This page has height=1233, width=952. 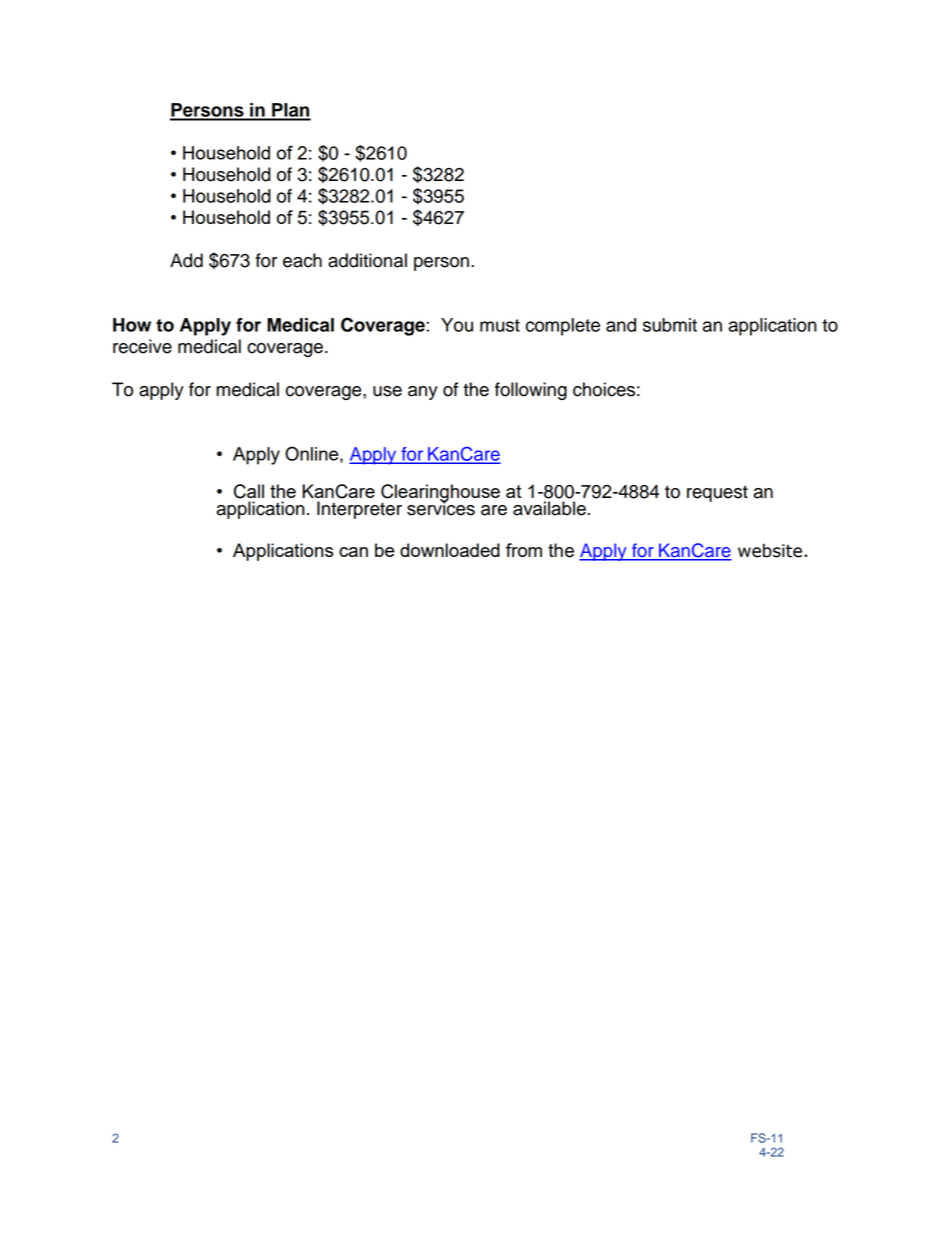 What do you see at coordinates (770, 550) in the page?
I see `website` at bounding box center [770, 550].
